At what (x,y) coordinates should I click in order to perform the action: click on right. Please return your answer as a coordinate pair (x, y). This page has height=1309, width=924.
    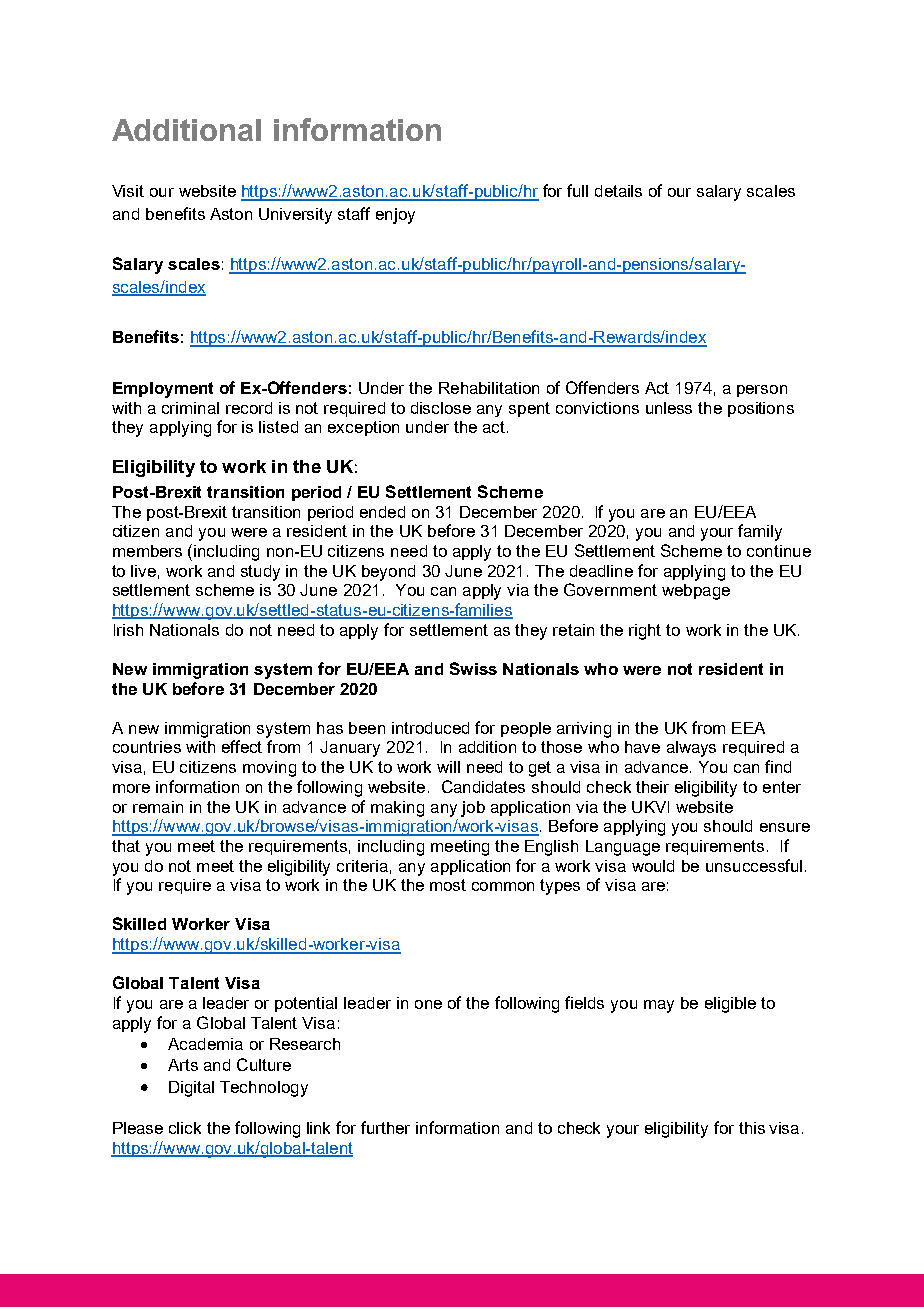
    Looking at the image, I should click on (645, 632).
